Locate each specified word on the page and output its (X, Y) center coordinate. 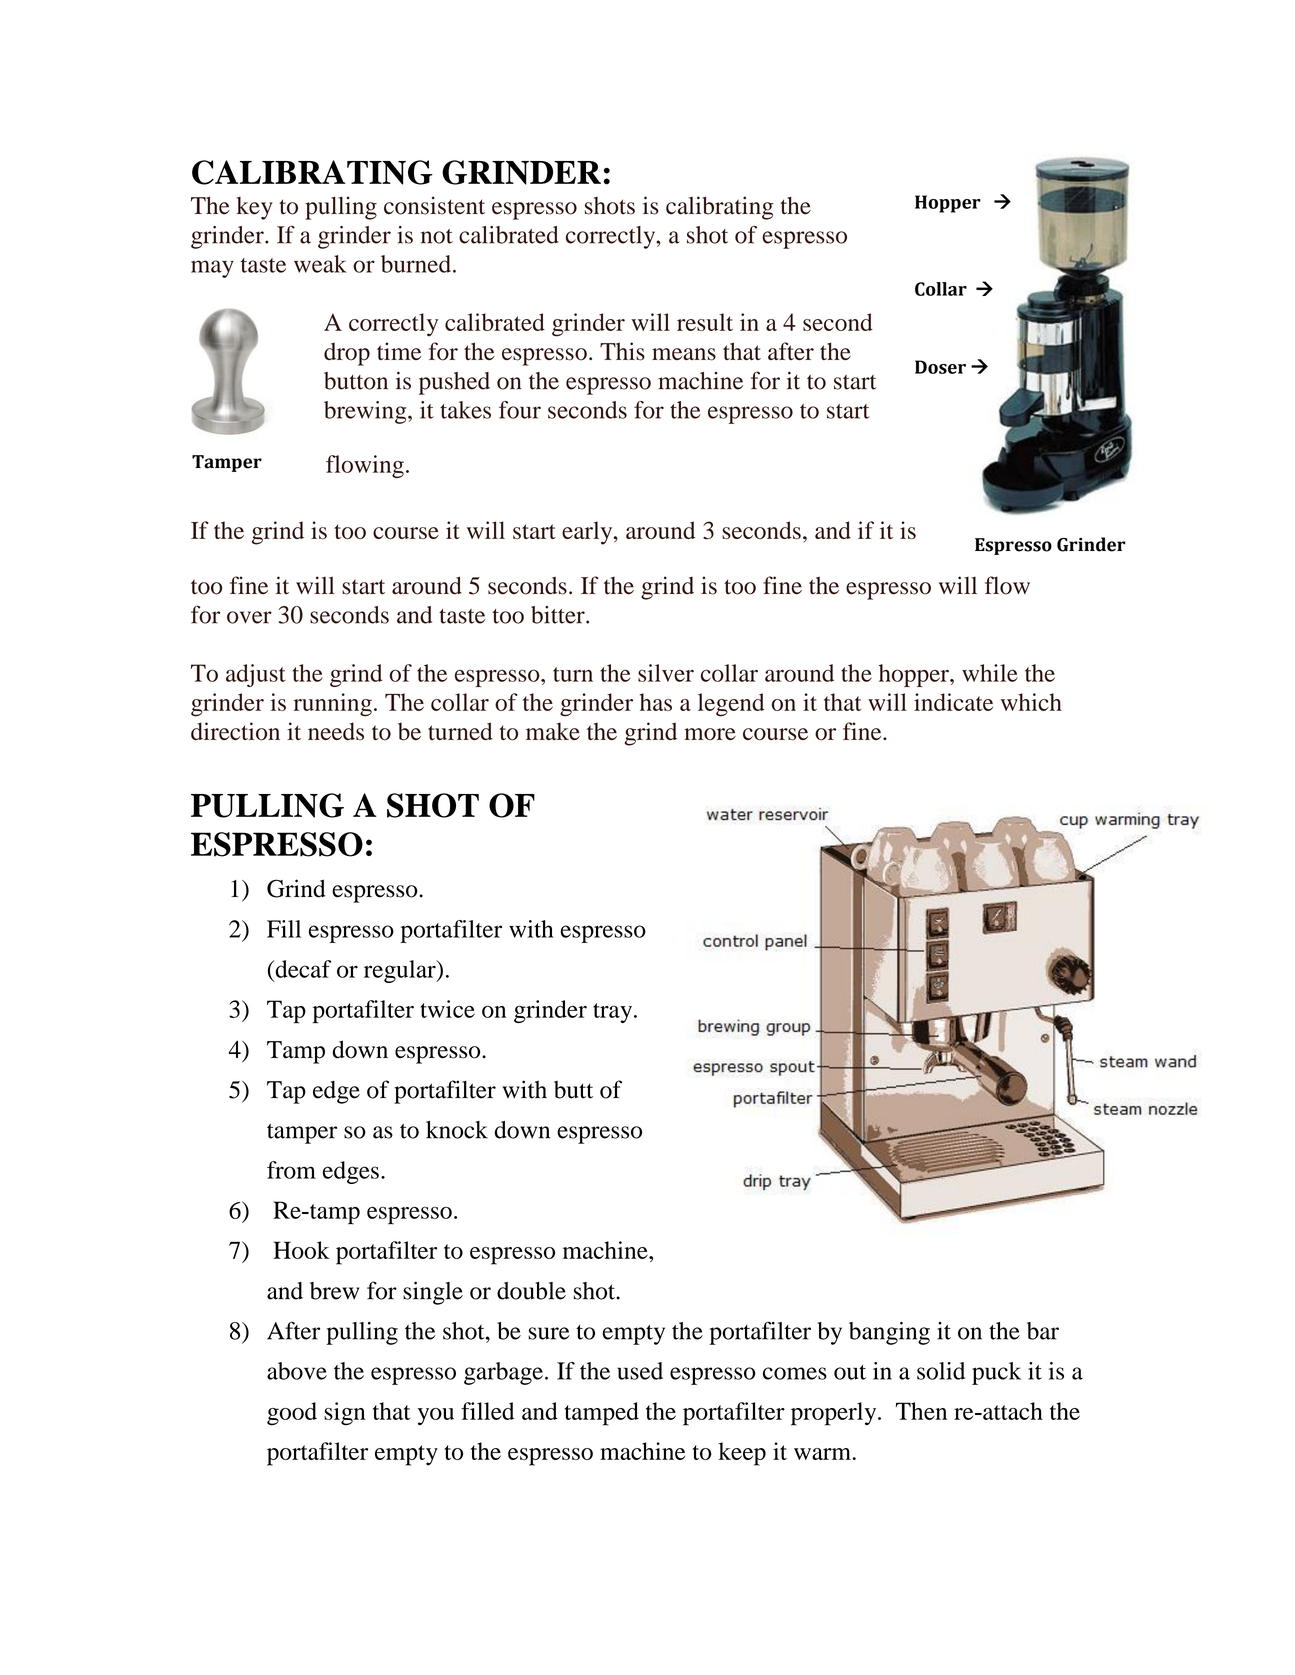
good (292, 1414)
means (684, 354)
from (291, 1170)
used (640, 1371)
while (990, 673)
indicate (953, 702)
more (710, 734)
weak (320, 264)
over (249, 617)
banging (889, 1333)
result (705, 322)
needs (336, 731)
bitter (559, 615)
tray (614, 1013)
